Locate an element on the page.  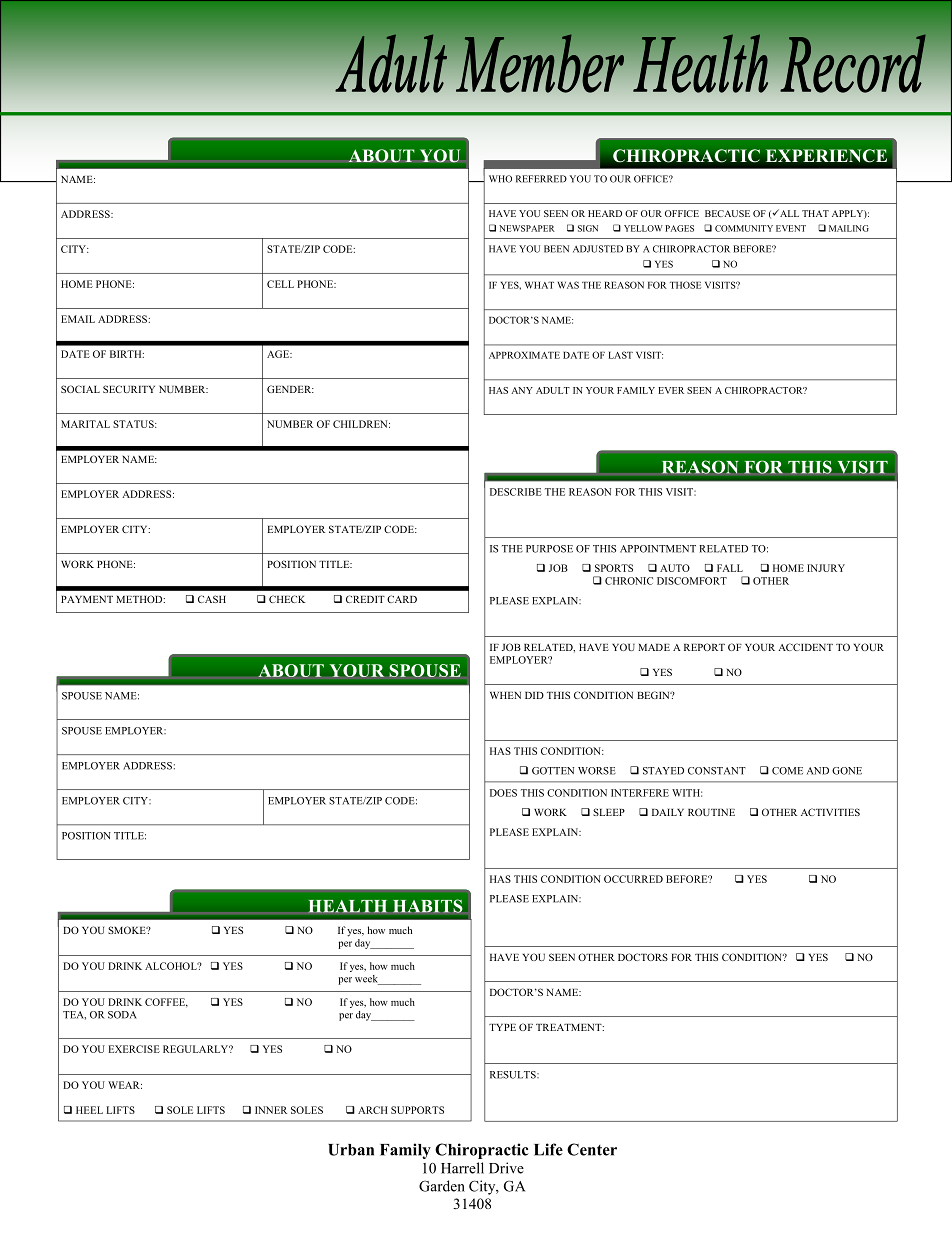
SODA is located at coordinates (122, 1015).
